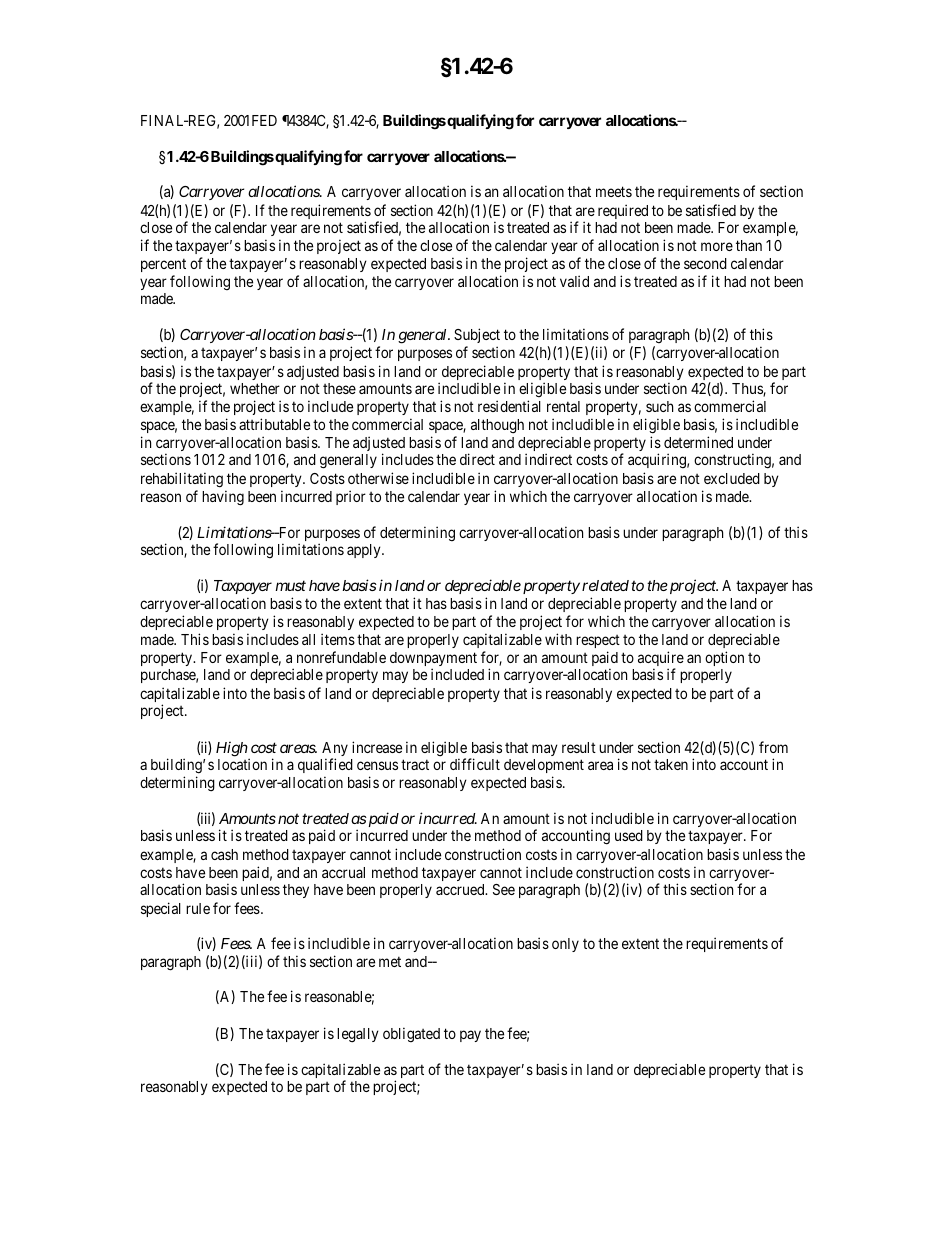  I want to click on whether, so click(255, 388).
